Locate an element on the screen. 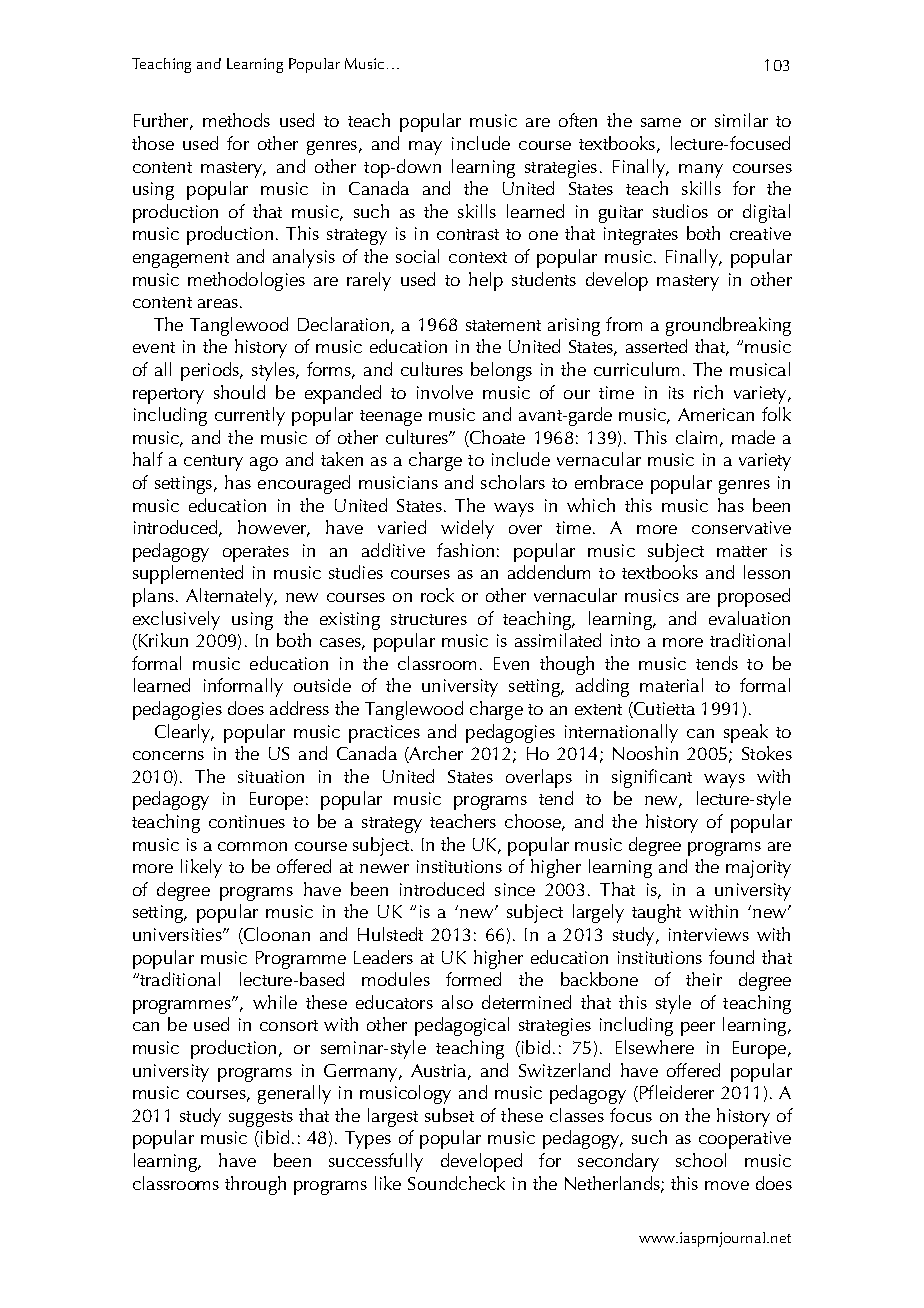  claim is located at coordinates (696, 437).
